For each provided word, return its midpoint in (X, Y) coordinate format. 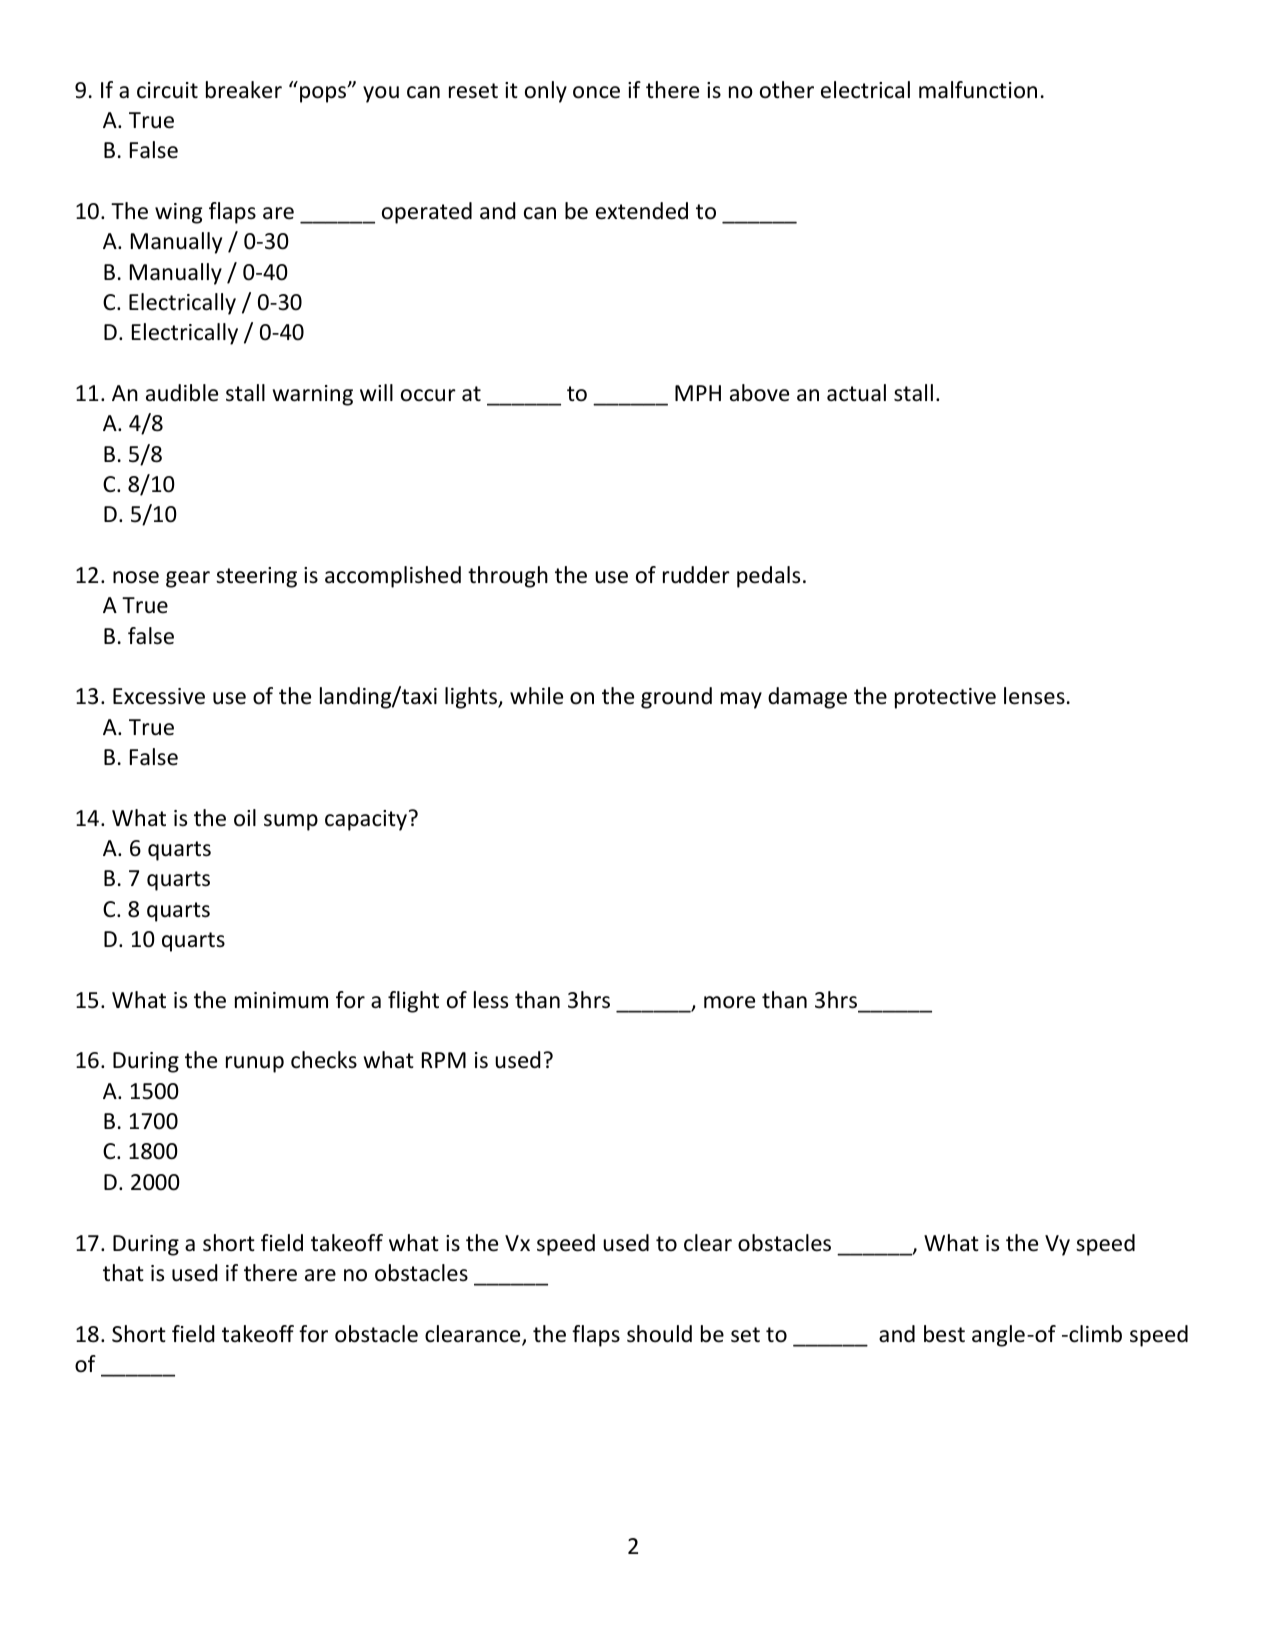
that (123, 1272)
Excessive (159, 696)
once (596, 92)
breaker (244, 90)
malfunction (978, 90)
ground (676, 698)
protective (945, 698)
